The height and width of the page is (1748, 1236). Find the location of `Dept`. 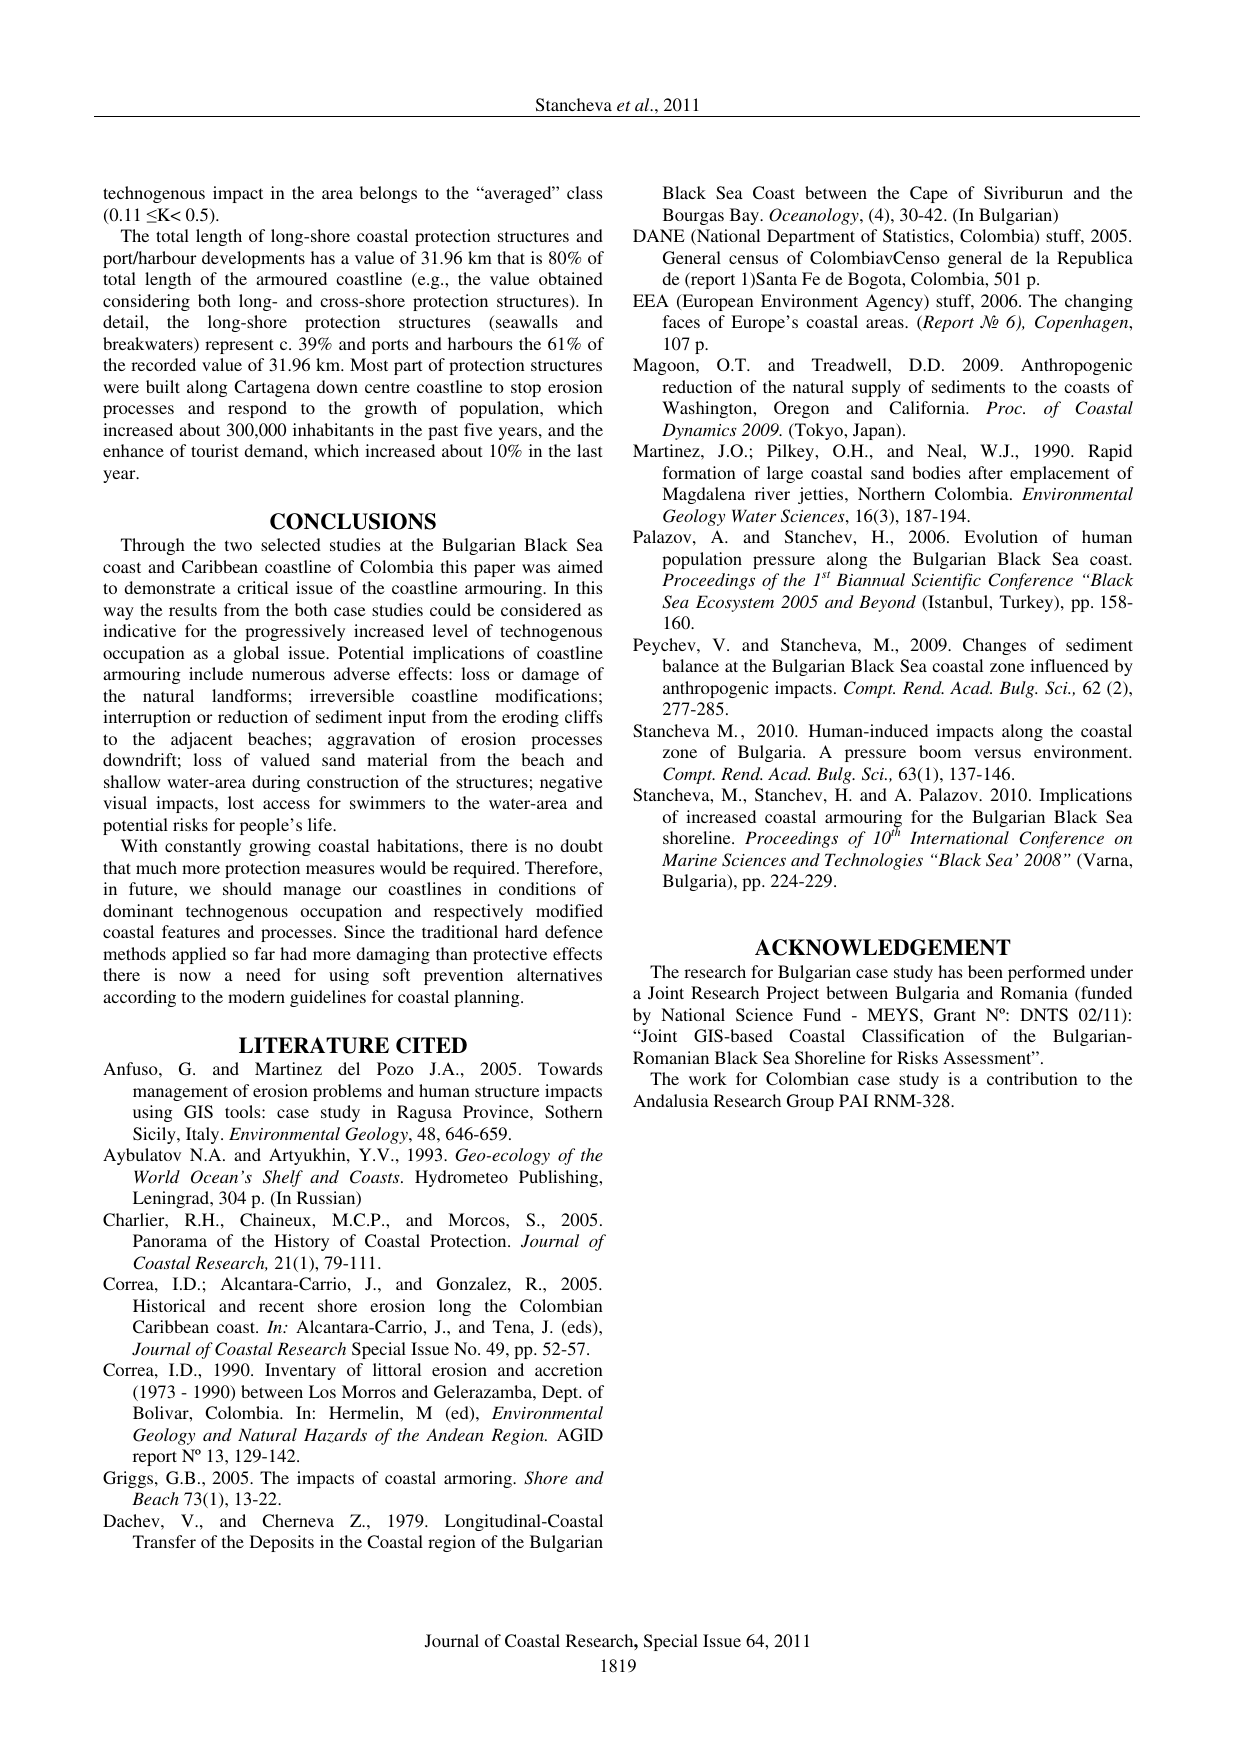

Dept is located at coordinates (561, 1393).
